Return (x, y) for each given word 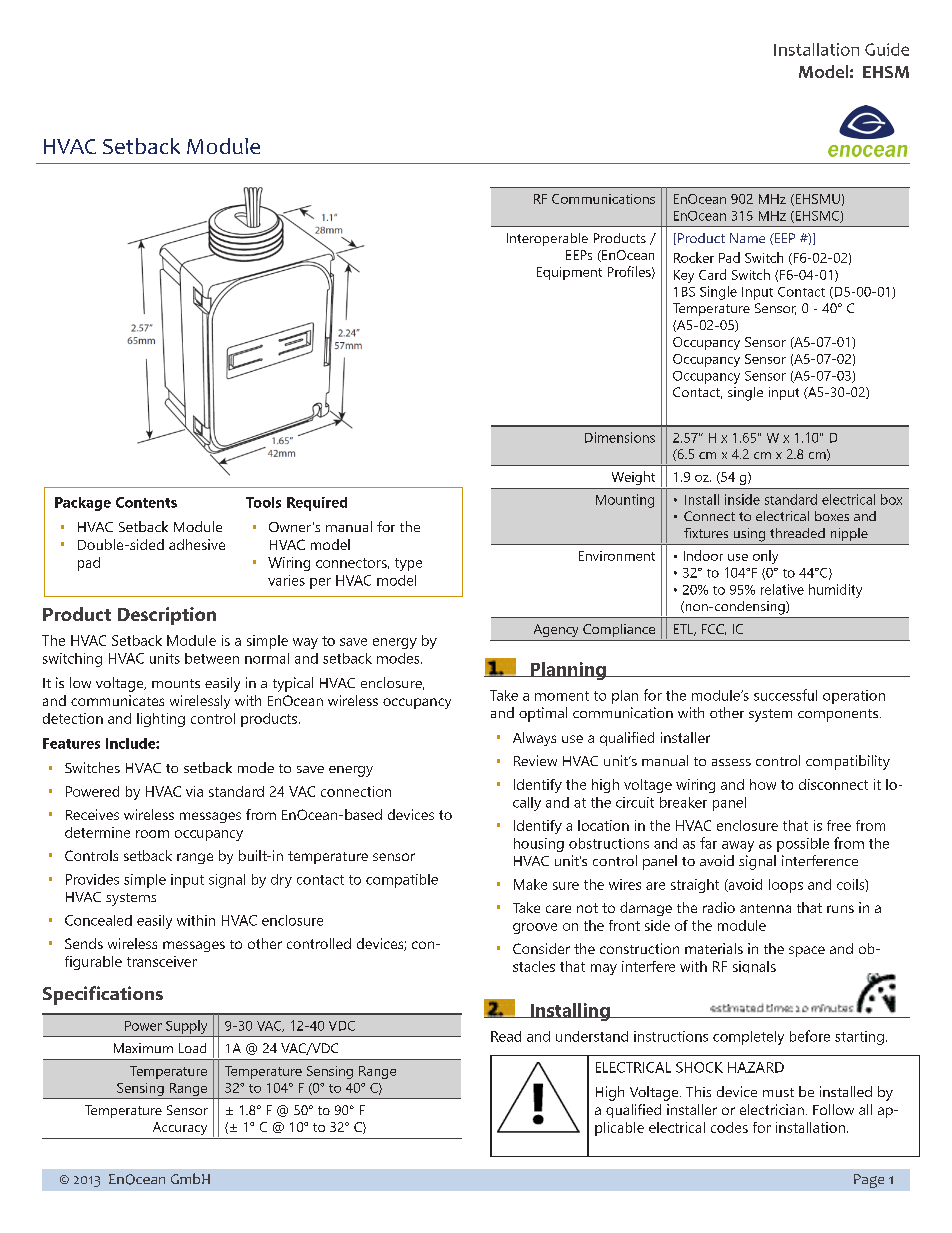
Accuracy (180, 1128)
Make (530, 884)
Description (167, 616)
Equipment (569, 273)
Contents (146, 502)
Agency (556, 630)
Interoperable (547, 239)
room (152, 834)
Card (712, 274)
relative (782, 589)
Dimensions (620, 437)
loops (786, 886)
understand (592, 1036)
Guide (887, 49)
